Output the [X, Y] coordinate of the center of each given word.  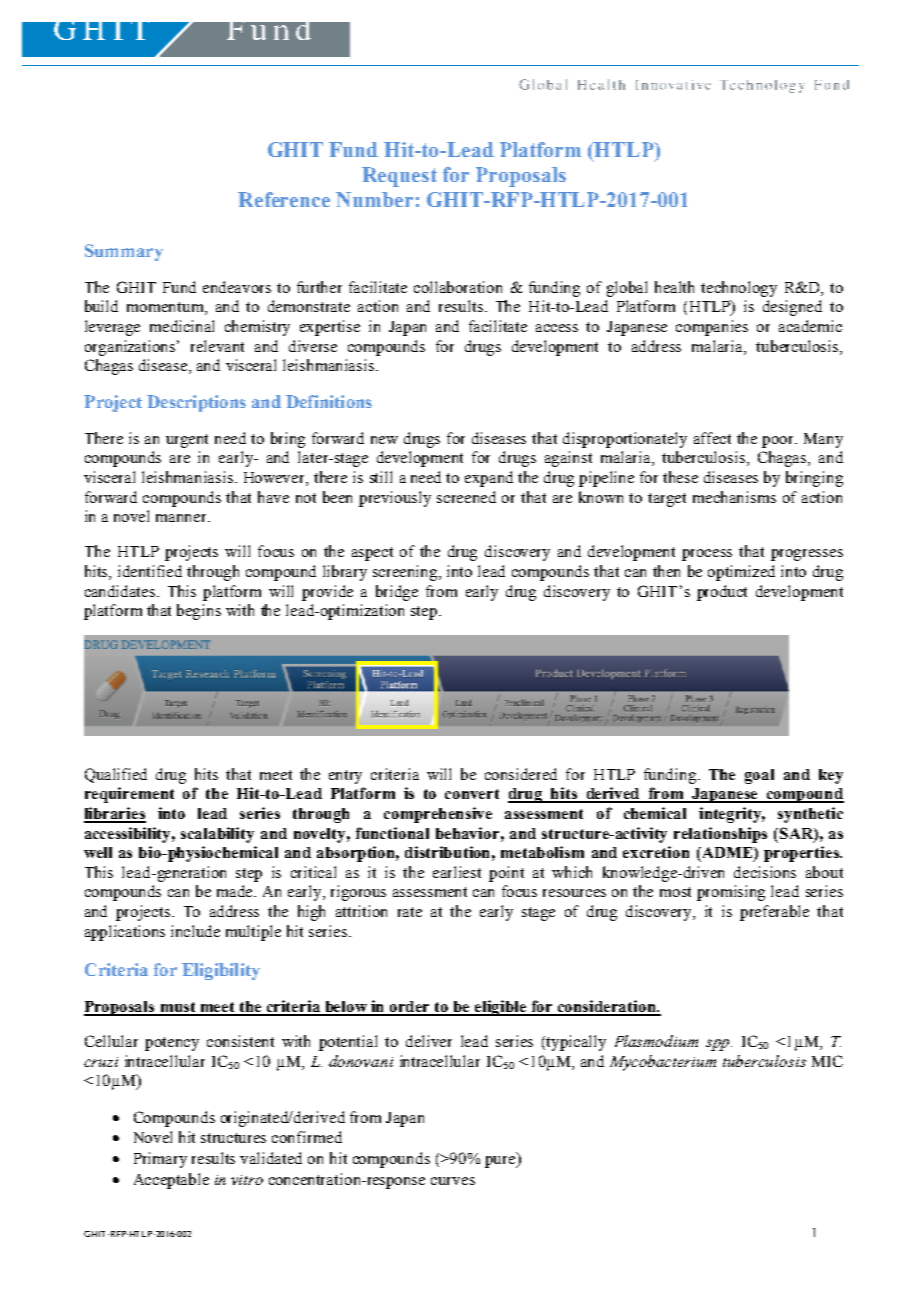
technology [739, 289]
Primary [160, 1160]
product [722, 593]
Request [399, 177]
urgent [187, 441]
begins [199, 612]
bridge [397, 593]
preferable [774, 913]
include [195, 931]
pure [501, 1162]
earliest [457, 872]
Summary [124, 252]
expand [489, 479]
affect [712, 438]
